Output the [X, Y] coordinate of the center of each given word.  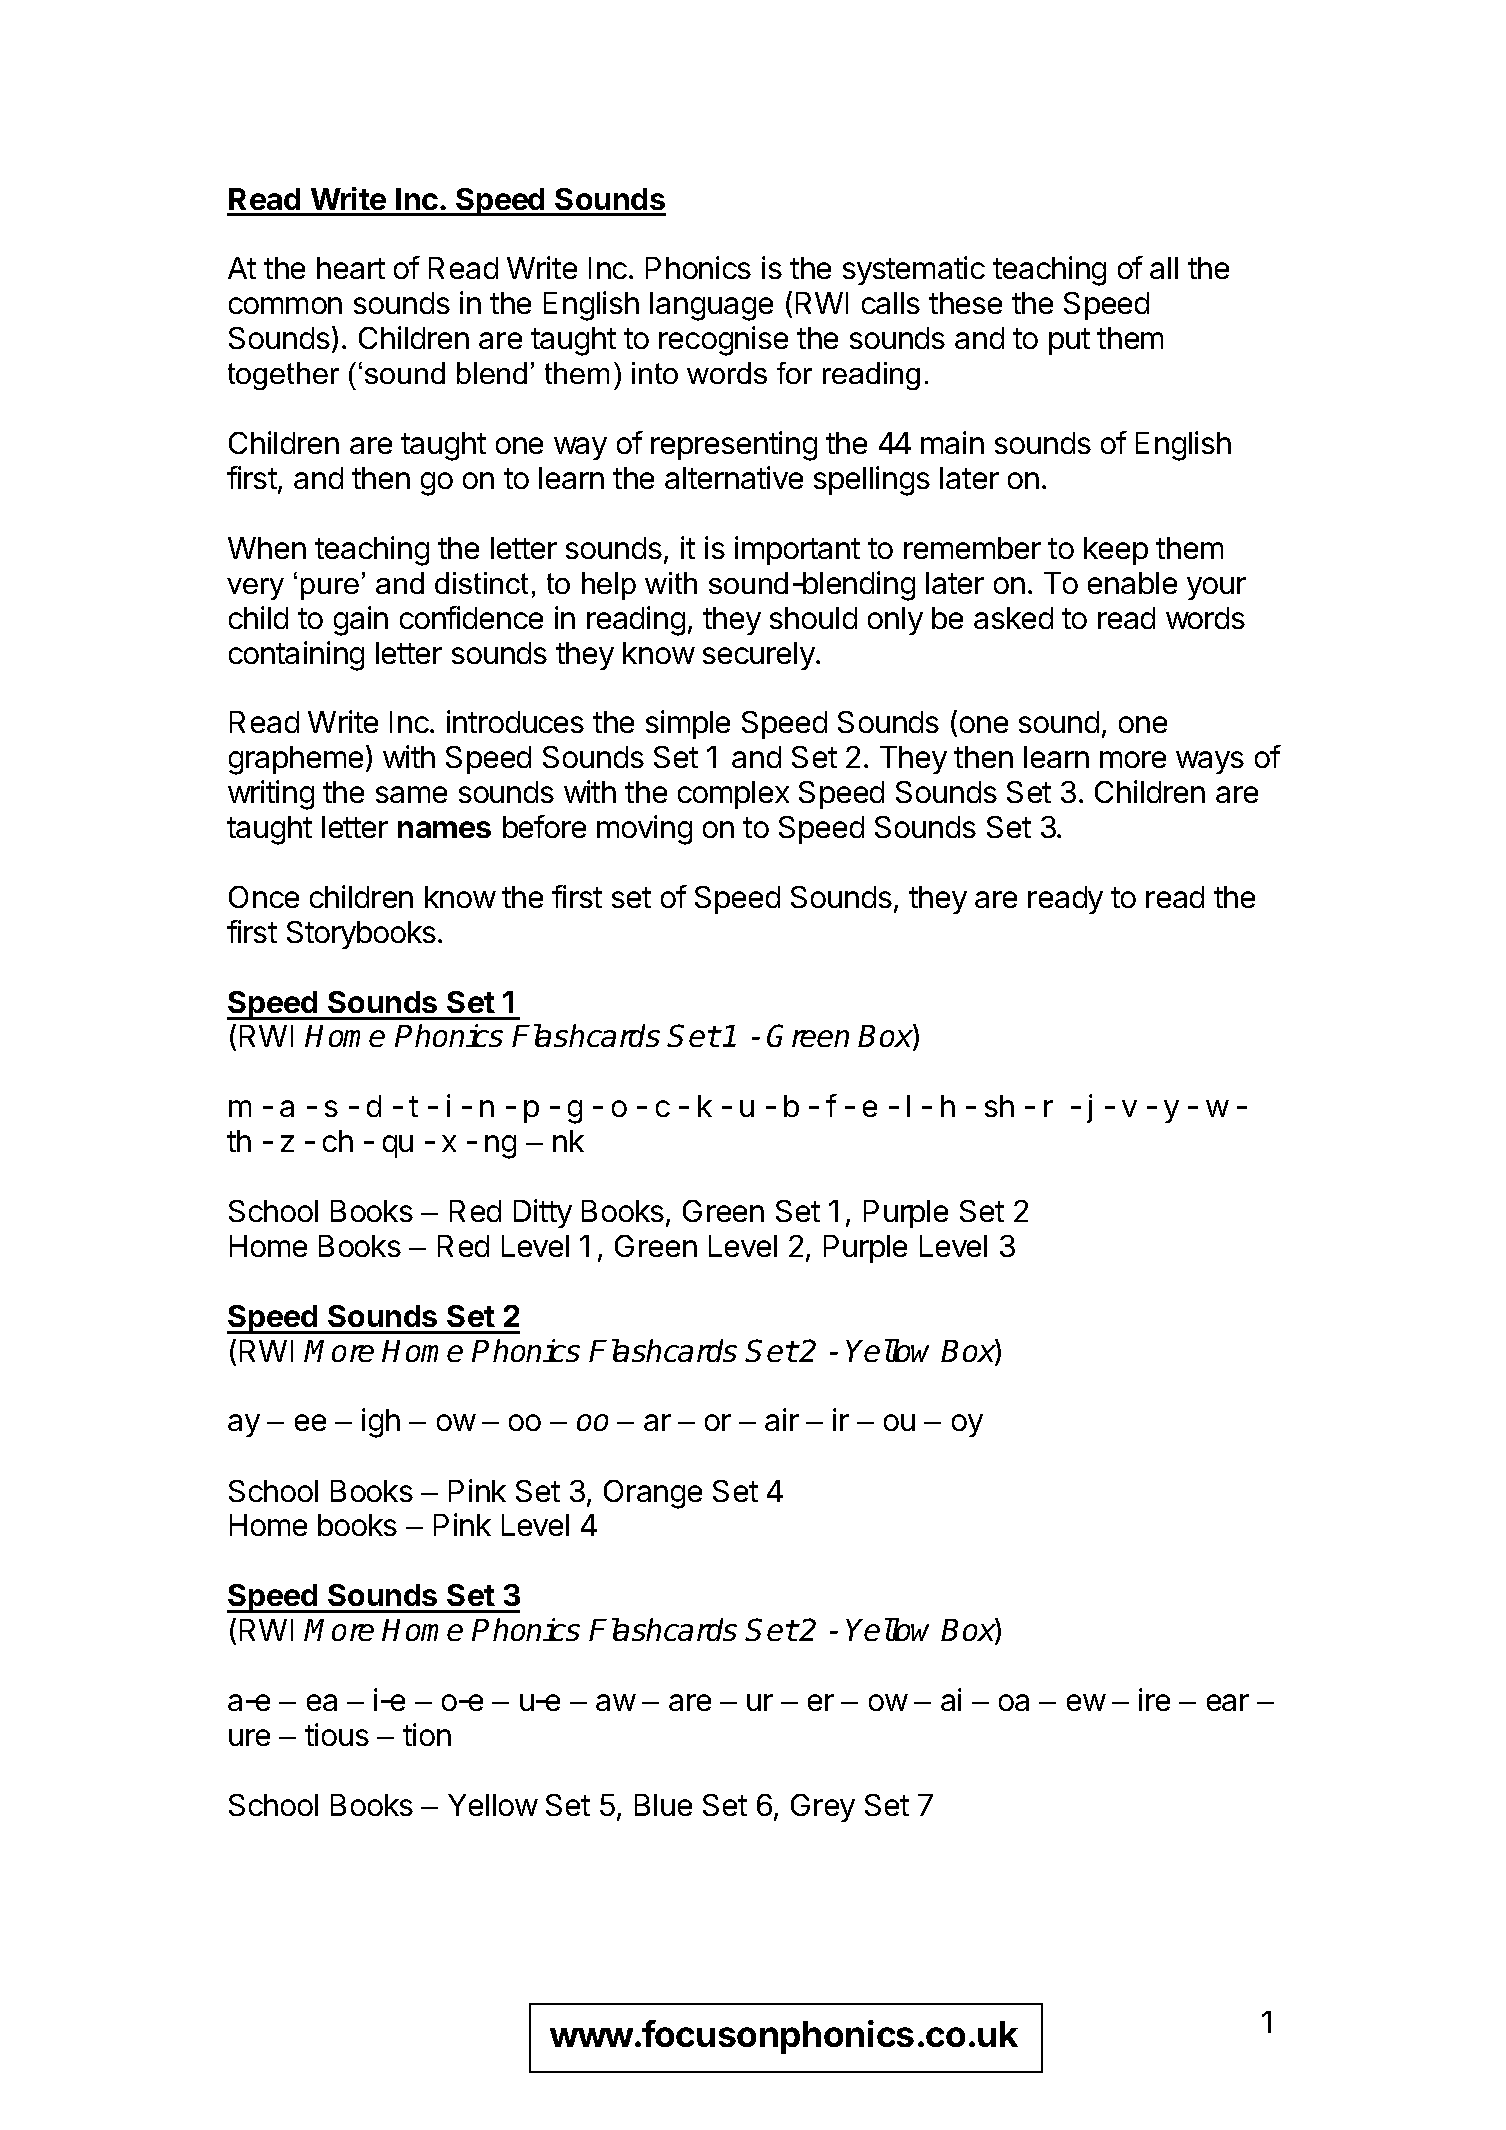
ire [1154, 1699]
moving [644, 830]
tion [427, 1734]
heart [351, 268]
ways [1210, 762]
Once [264, 897]
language [711, 306]
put [1069, 341]
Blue [663, 1805]
